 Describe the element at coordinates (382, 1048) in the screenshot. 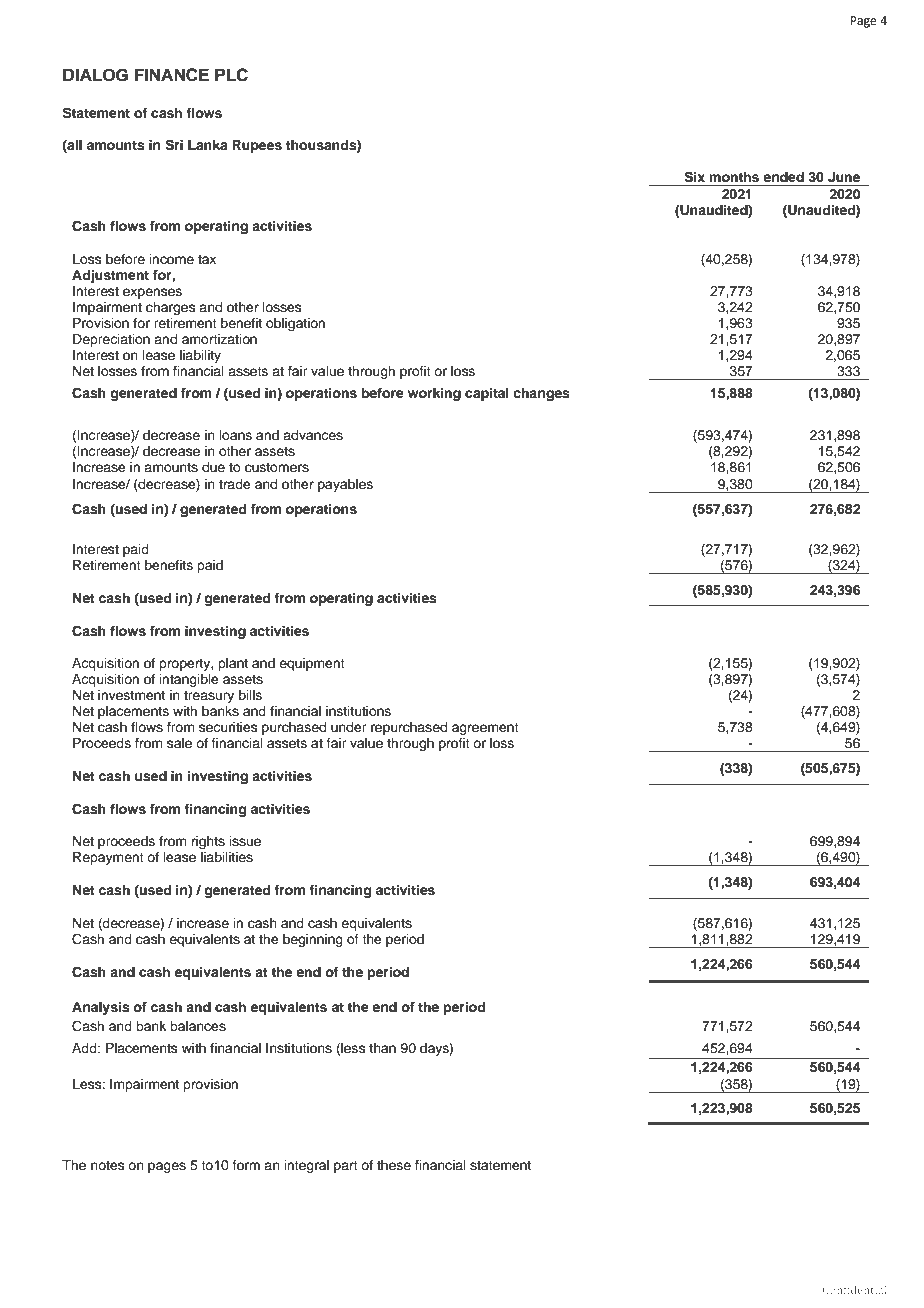

I see `than` at that location.
